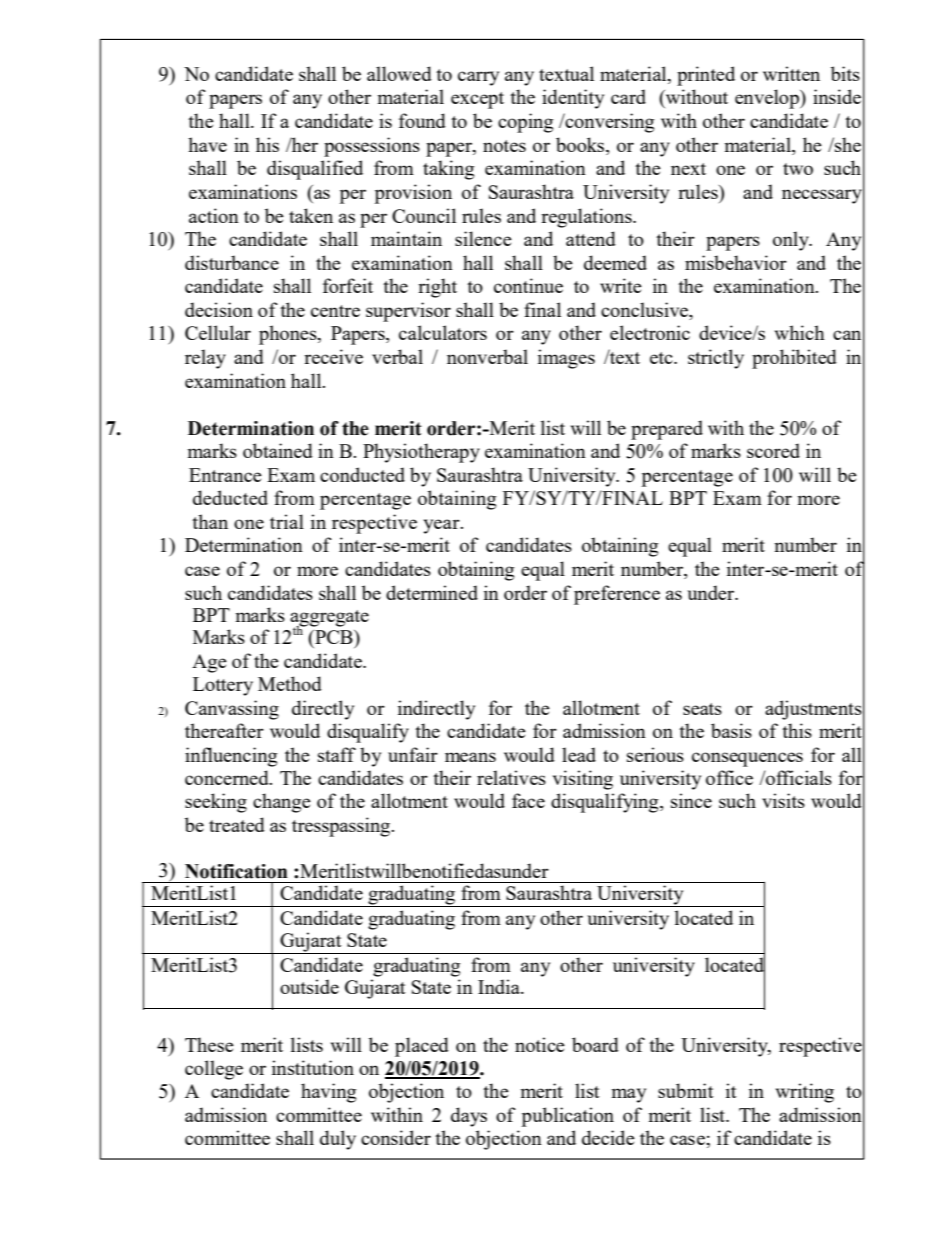 This screenshot has width=952, height=1233. Describe the element at coordinates (797, 730) in the screenshot. I see `this` at that location.
